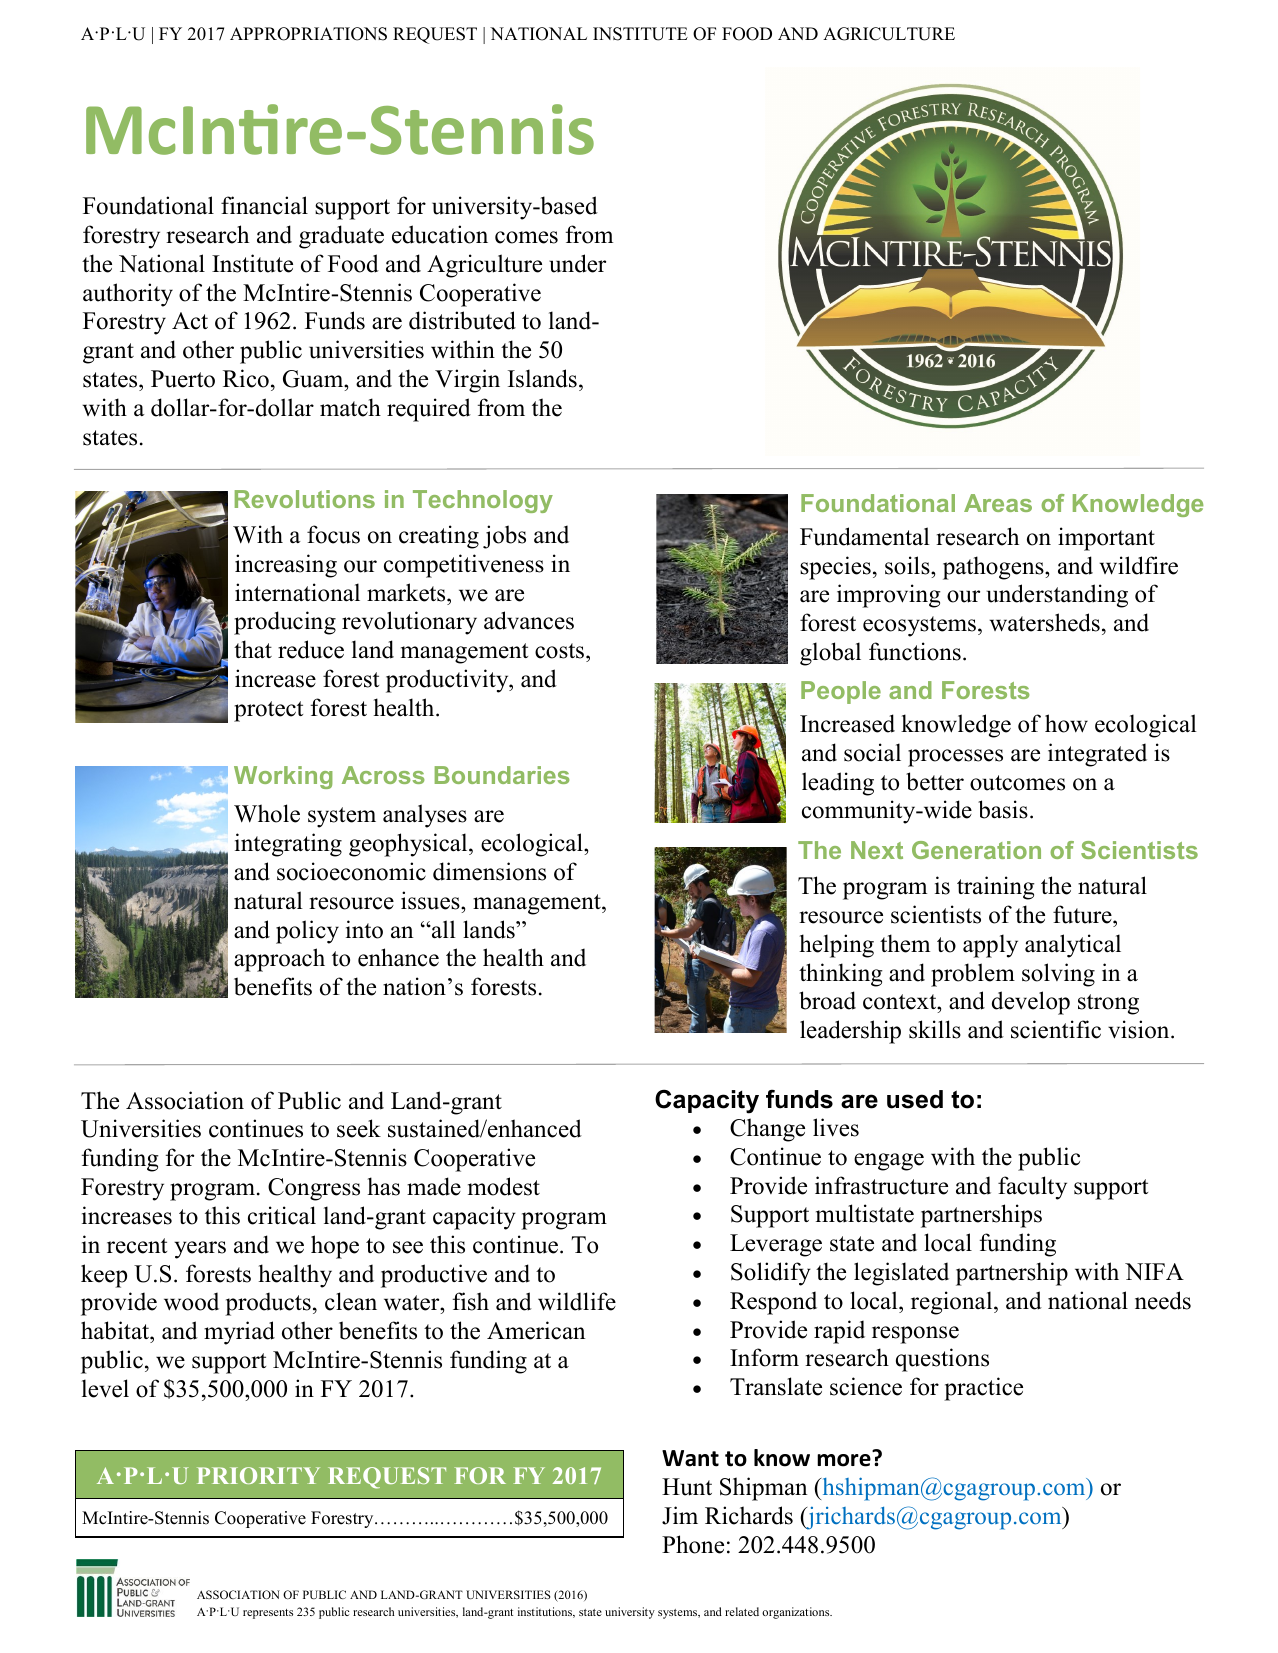  Describe the element at coordinates (1003, 809) in the screenshot. I see `basis` at that location.
